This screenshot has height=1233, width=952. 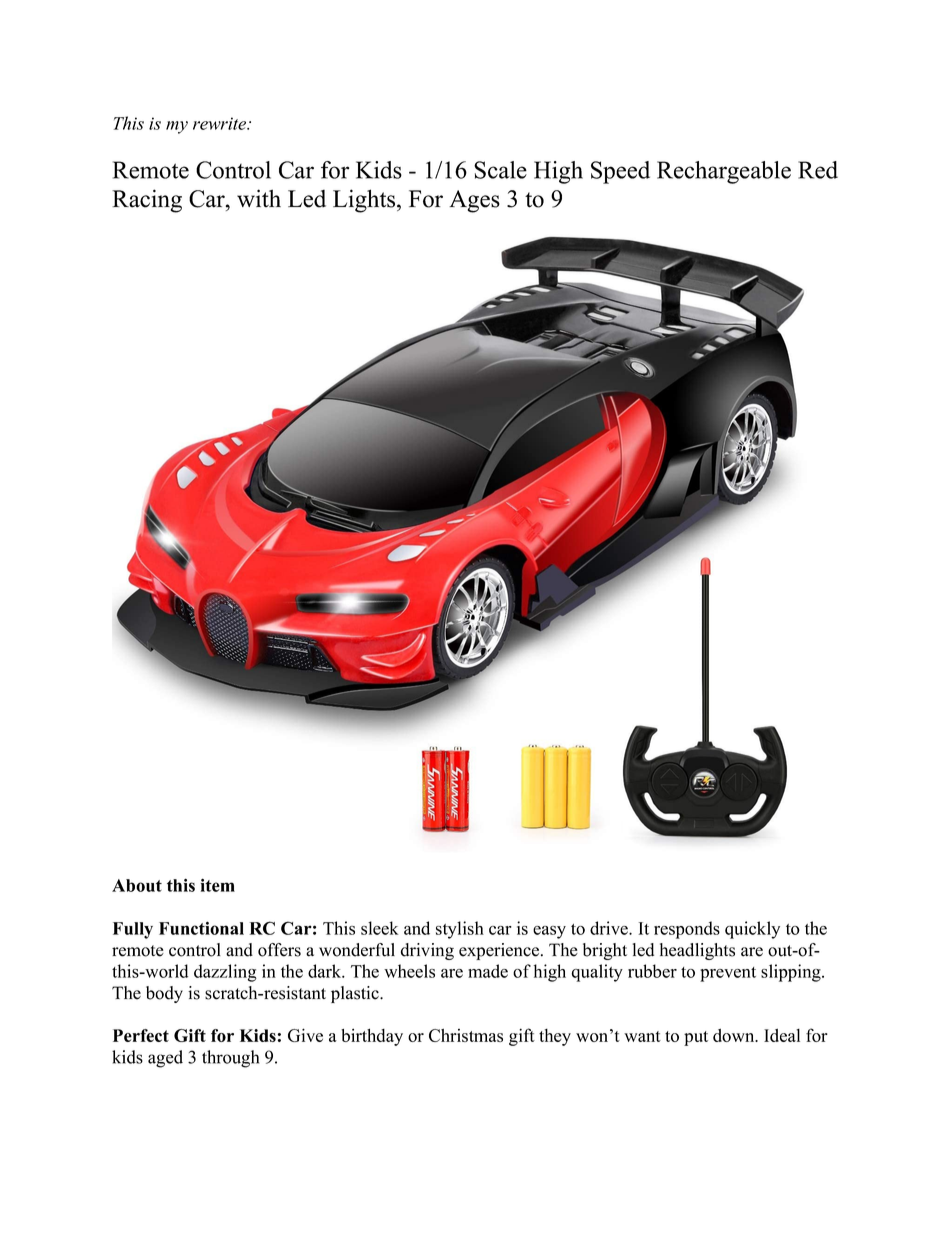 I want to click on Scale, so click(x=500, y=170).
